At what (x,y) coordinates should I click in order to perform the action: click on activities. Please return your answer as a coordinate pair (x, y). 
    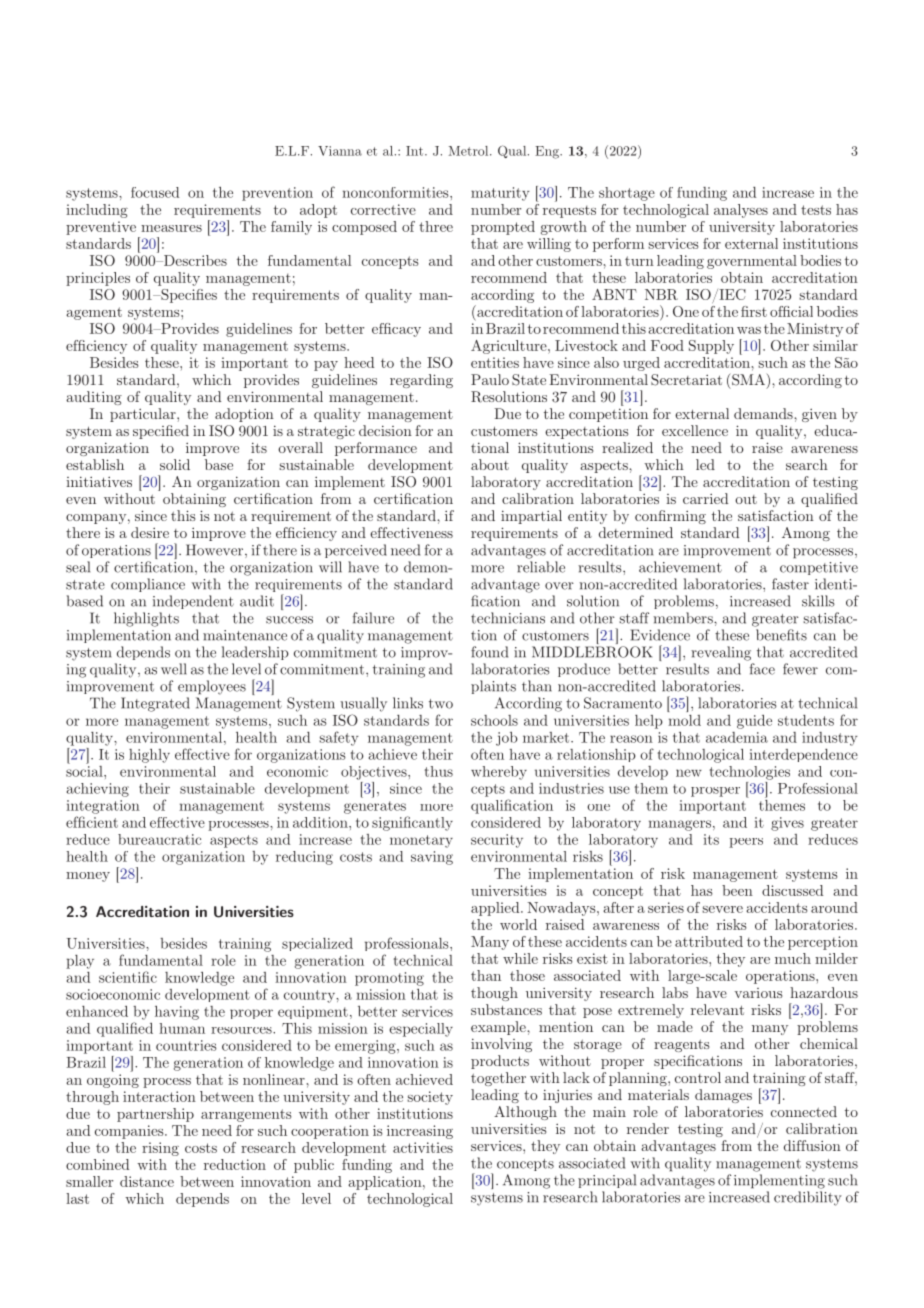
    Looking at the image, I should click on (423, 1147).
